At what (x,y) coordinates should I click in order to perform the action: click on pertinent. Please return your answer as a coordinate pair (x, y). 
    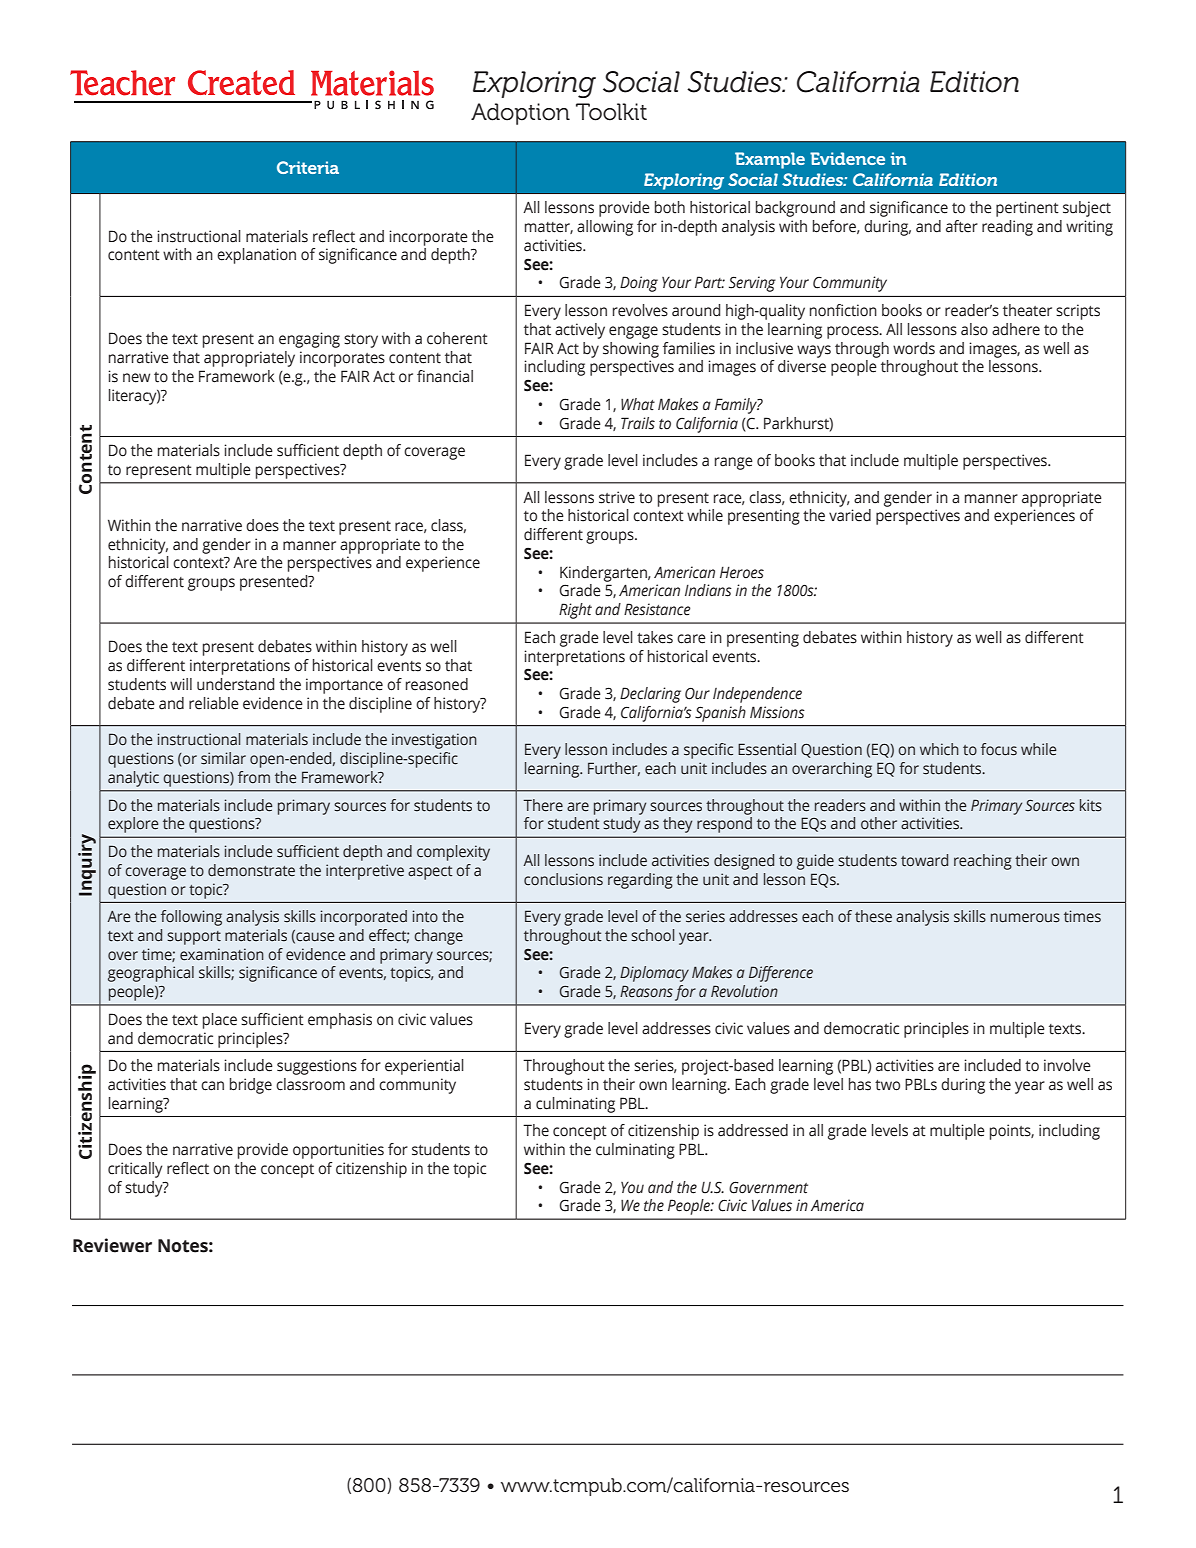
    Looking at the image, I should click on (1027, 209).
